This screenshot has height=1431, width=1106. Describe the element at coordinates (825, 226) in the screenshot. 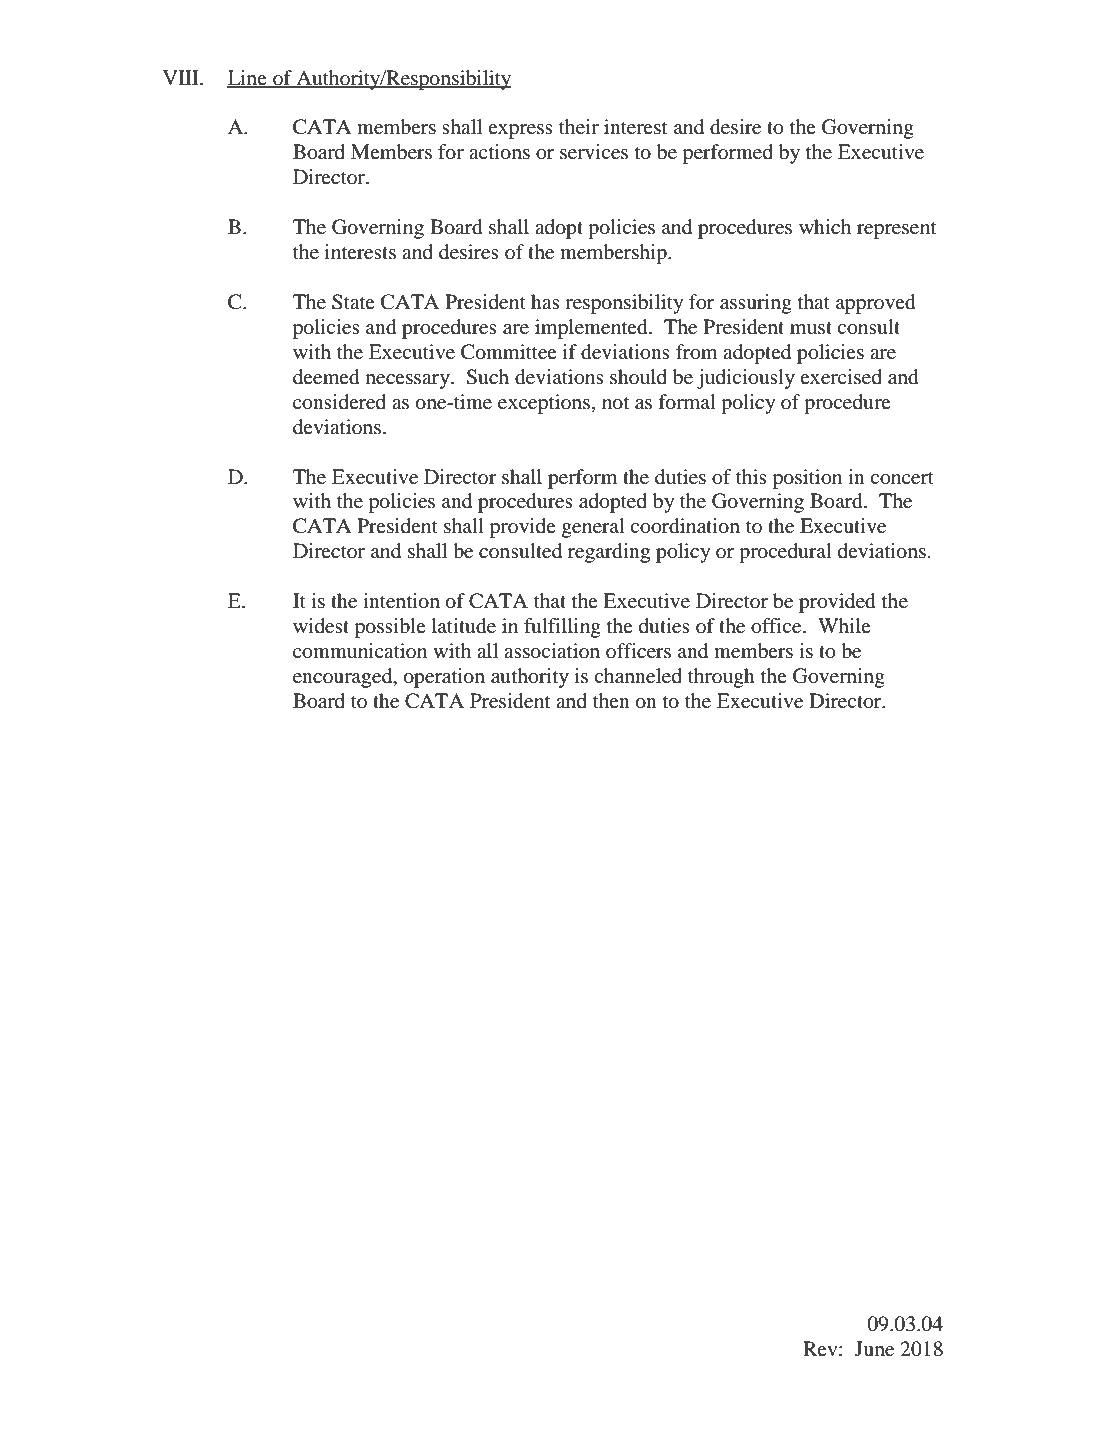

I see `which` at that location.
